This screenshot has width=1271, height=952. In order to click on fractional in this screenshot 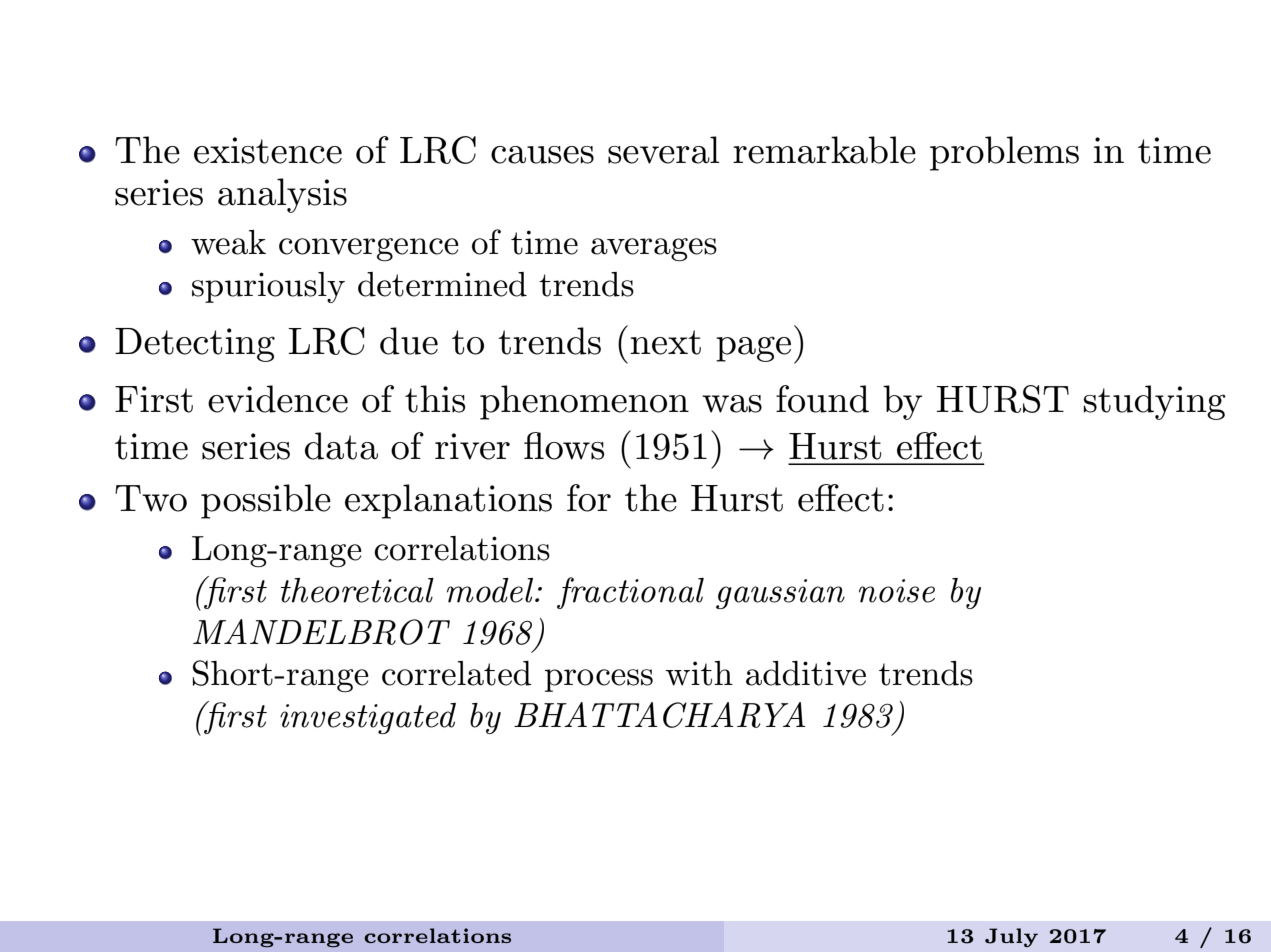, I will do `click(630, 593)`.
